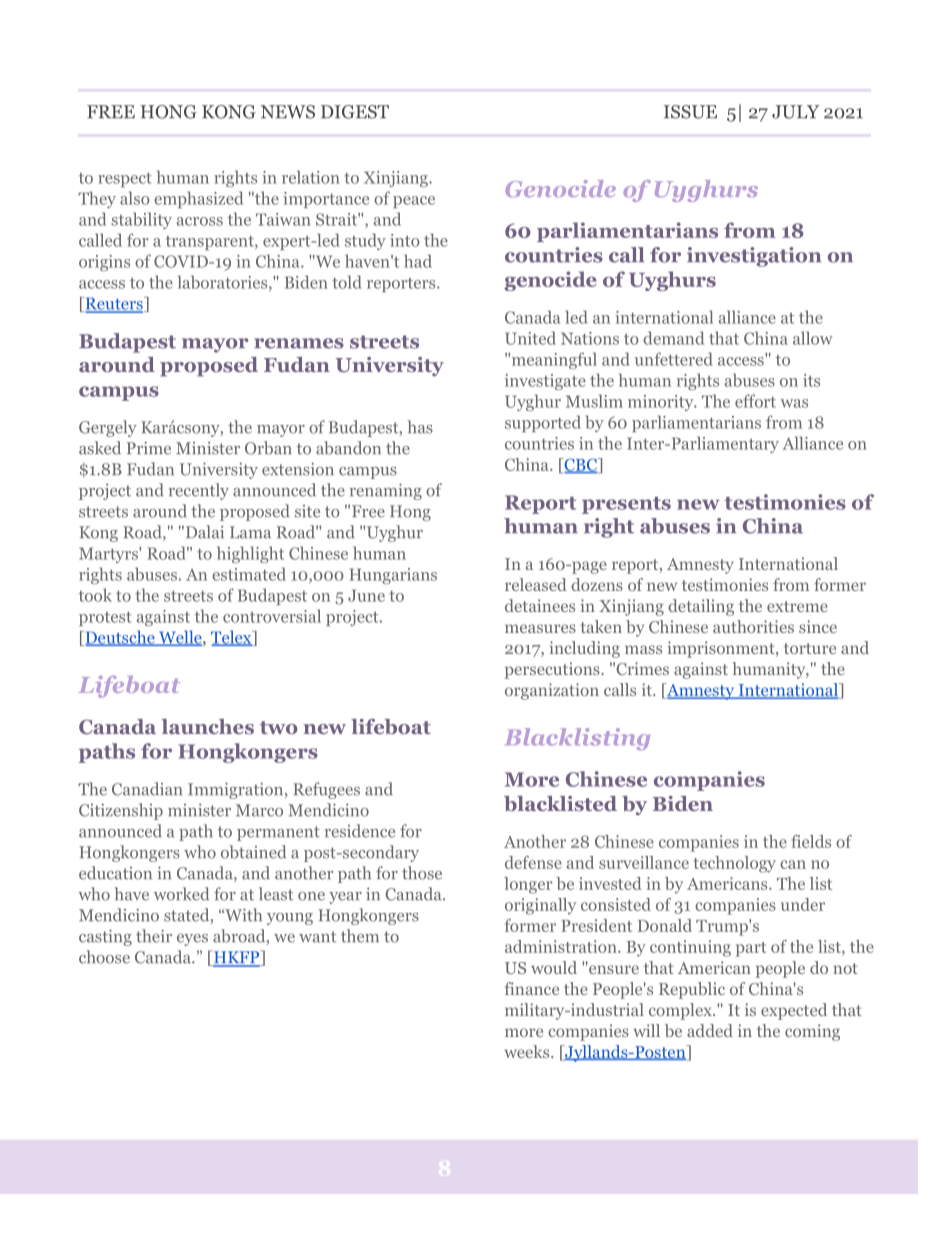 The width and height of the document is (952, 1233). I want to click on detailing, so click(701, 607).
